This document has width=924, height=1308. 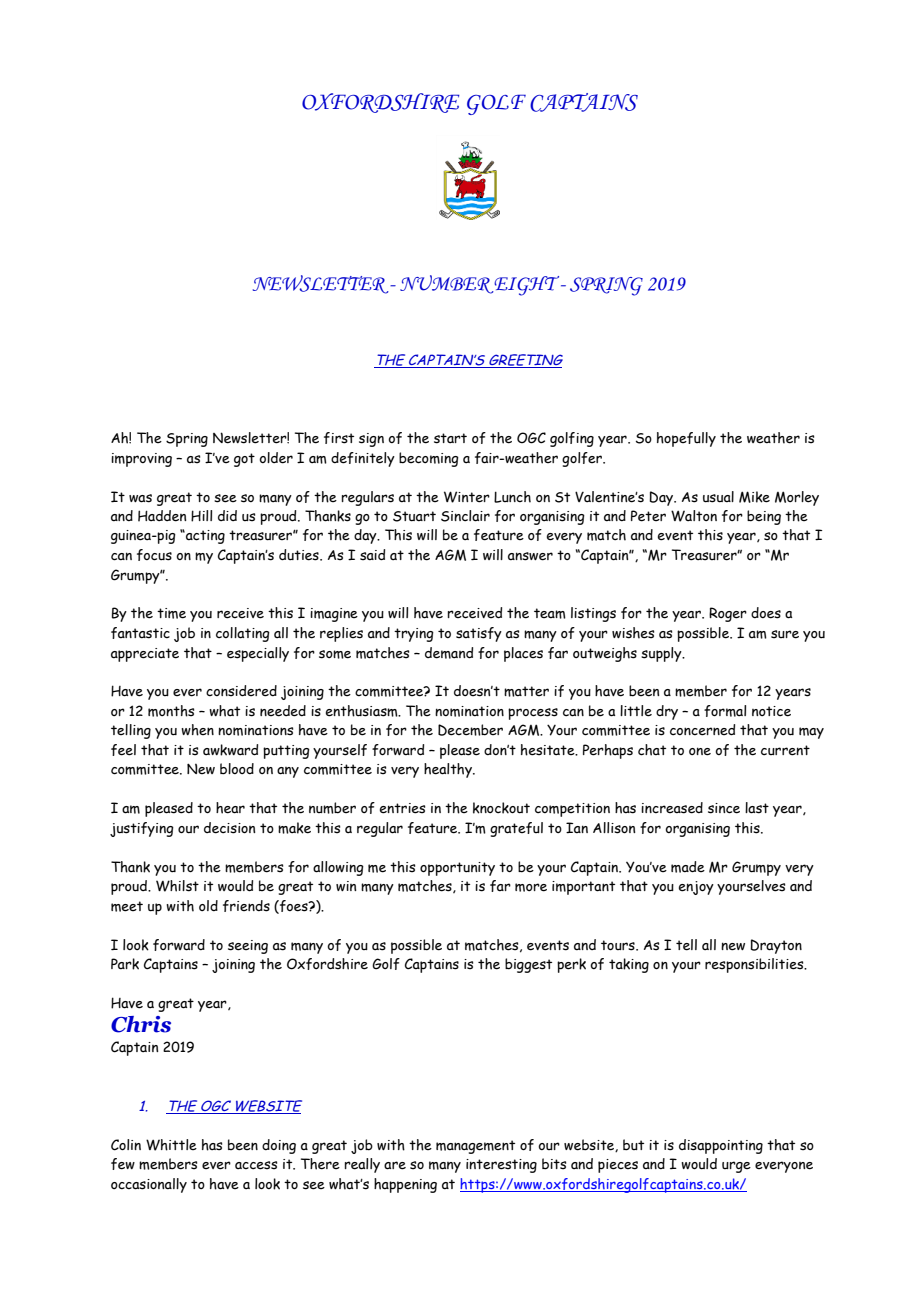 I want to click on got, so click(x=244, y=460).
